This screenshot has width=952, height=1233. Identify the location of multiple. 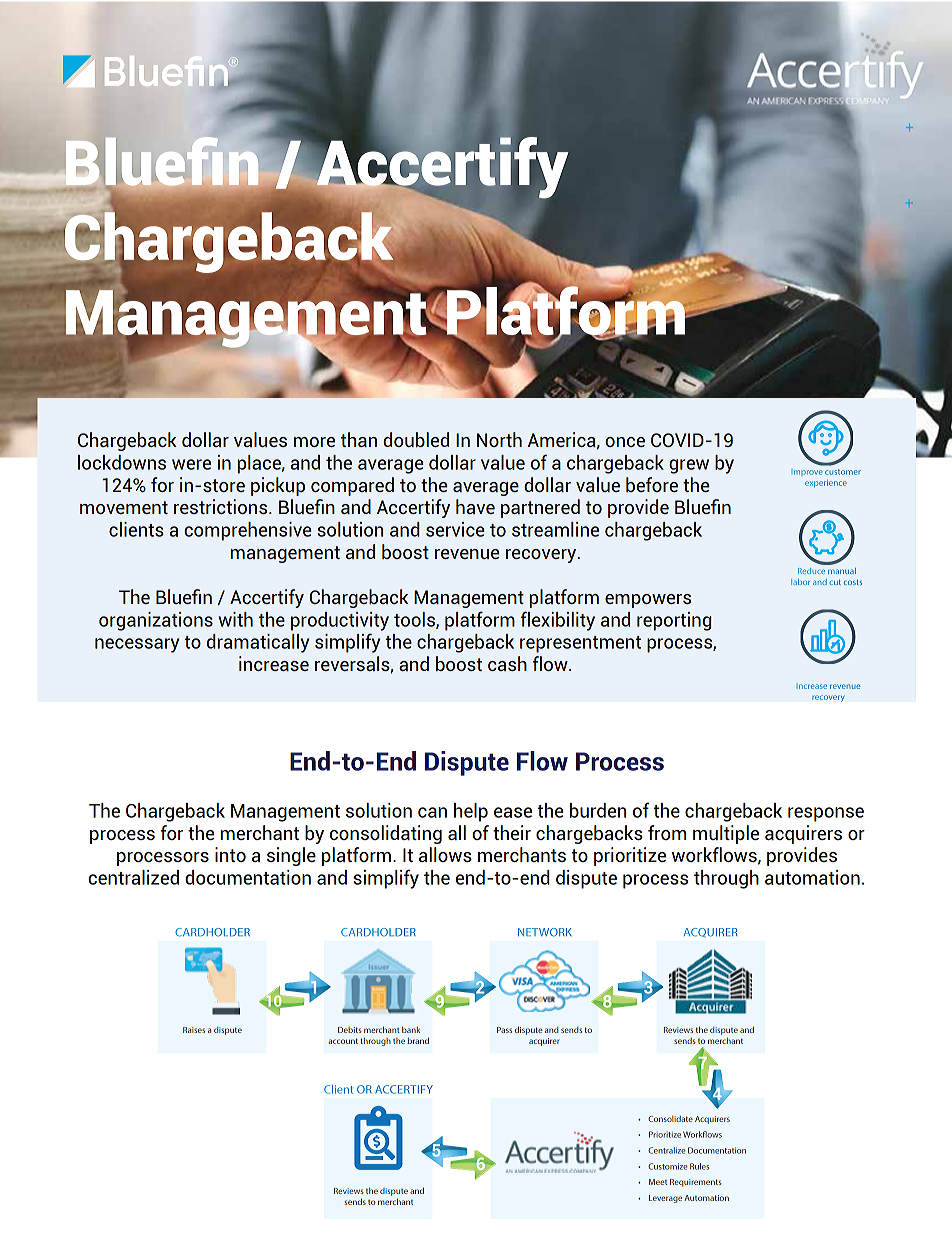
(726, 834).
